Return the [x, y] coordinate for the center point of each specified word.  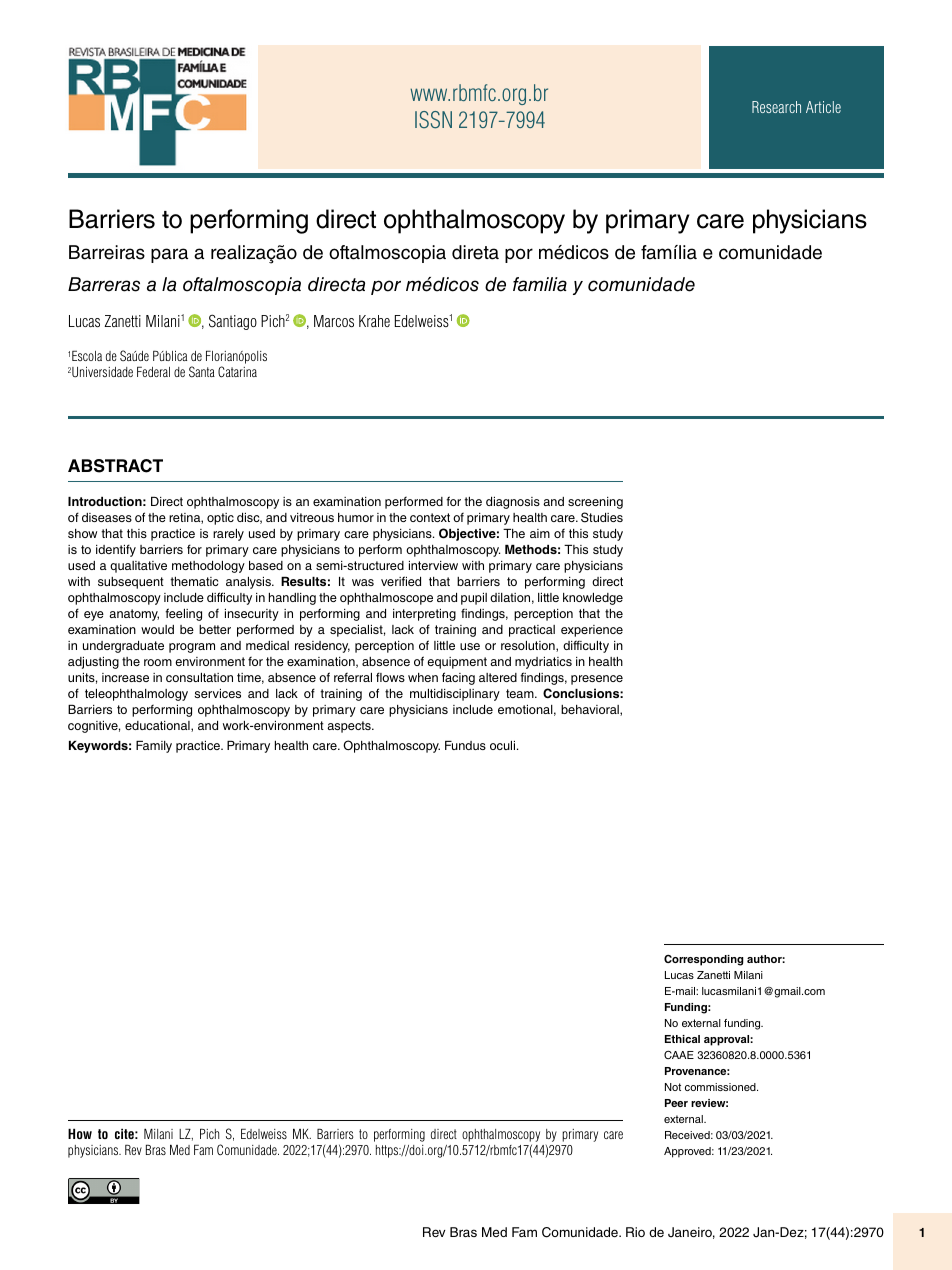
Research [776, 107]
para [169, 255]
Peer [676, 1103]
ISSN [433, 120]
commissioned [721, 1087]
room [158, 662]
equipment [457, 663]
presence [597, 680]
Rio [635, 1232]
